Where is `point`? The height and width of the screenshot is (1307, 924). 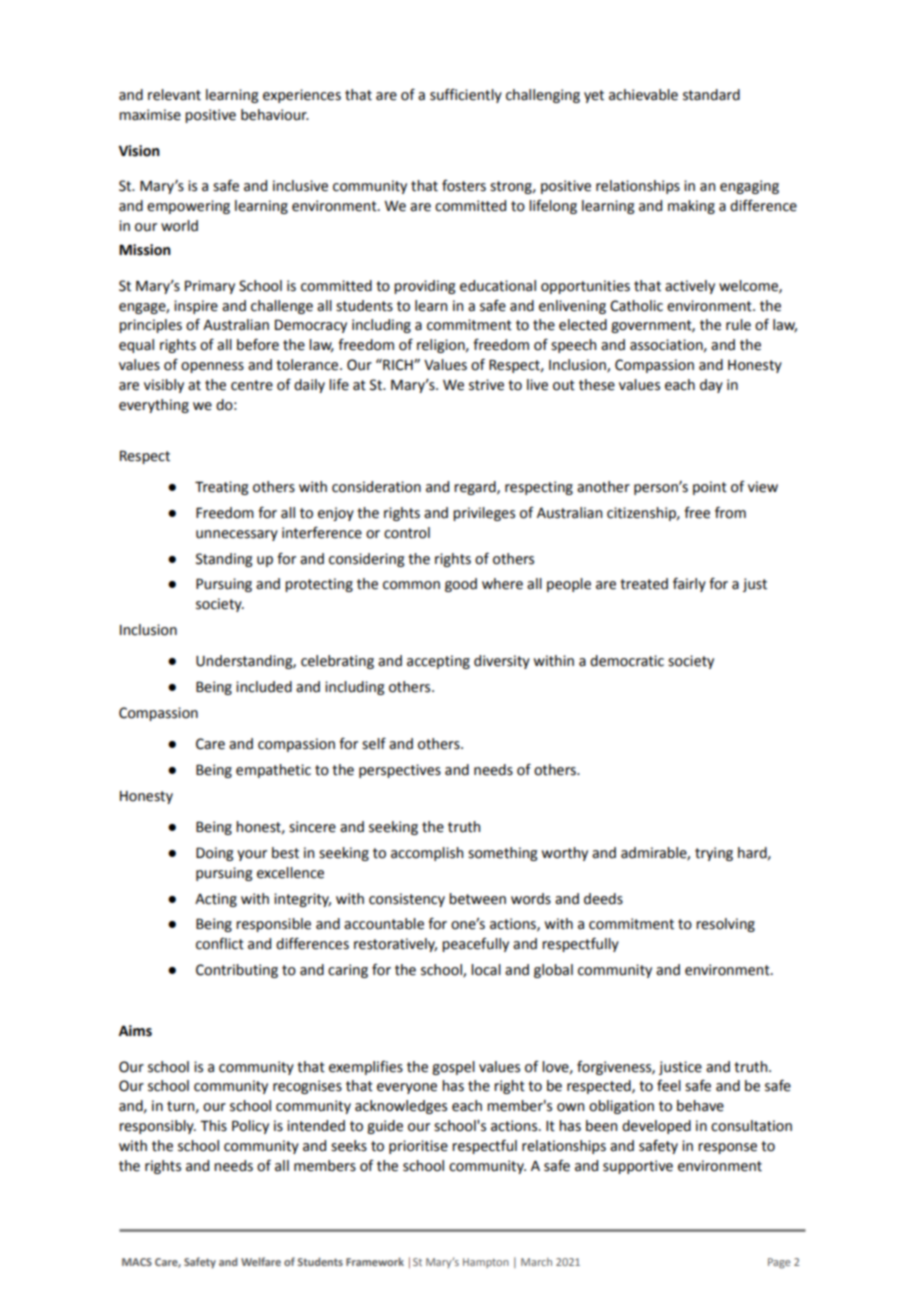 point is located at coordinates (710, 488).
